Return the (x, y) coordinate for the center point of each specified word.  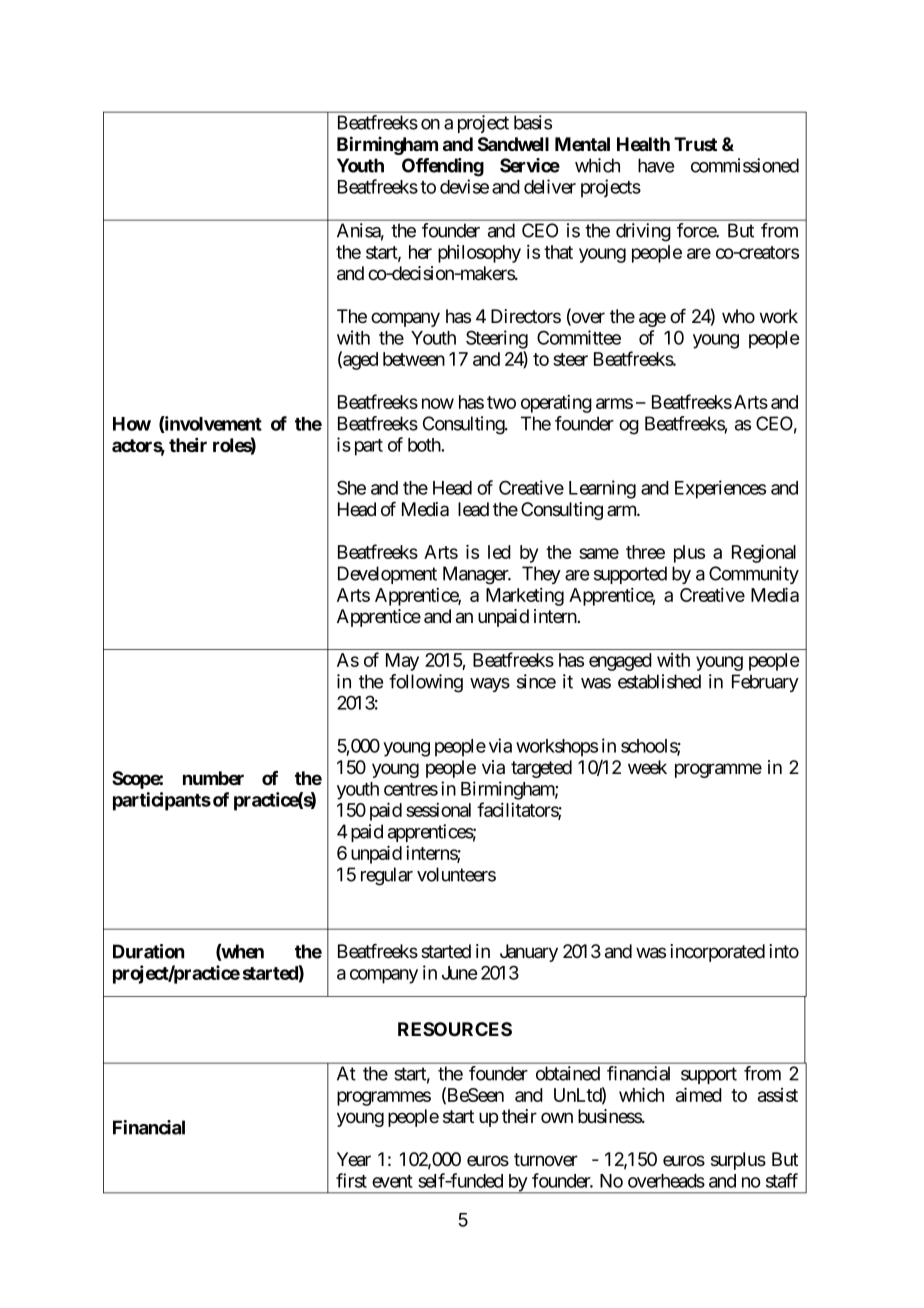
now (438, 403)
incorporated (717, 953)
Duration (148, 951)
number (213, 778)
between (414, 359)
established (659, 681)
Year (354, 1159)
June (459, 973)
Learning (602, 489)
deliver (550, 186)
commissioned (745, 165)
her (420, 252)
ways (490, 685)
